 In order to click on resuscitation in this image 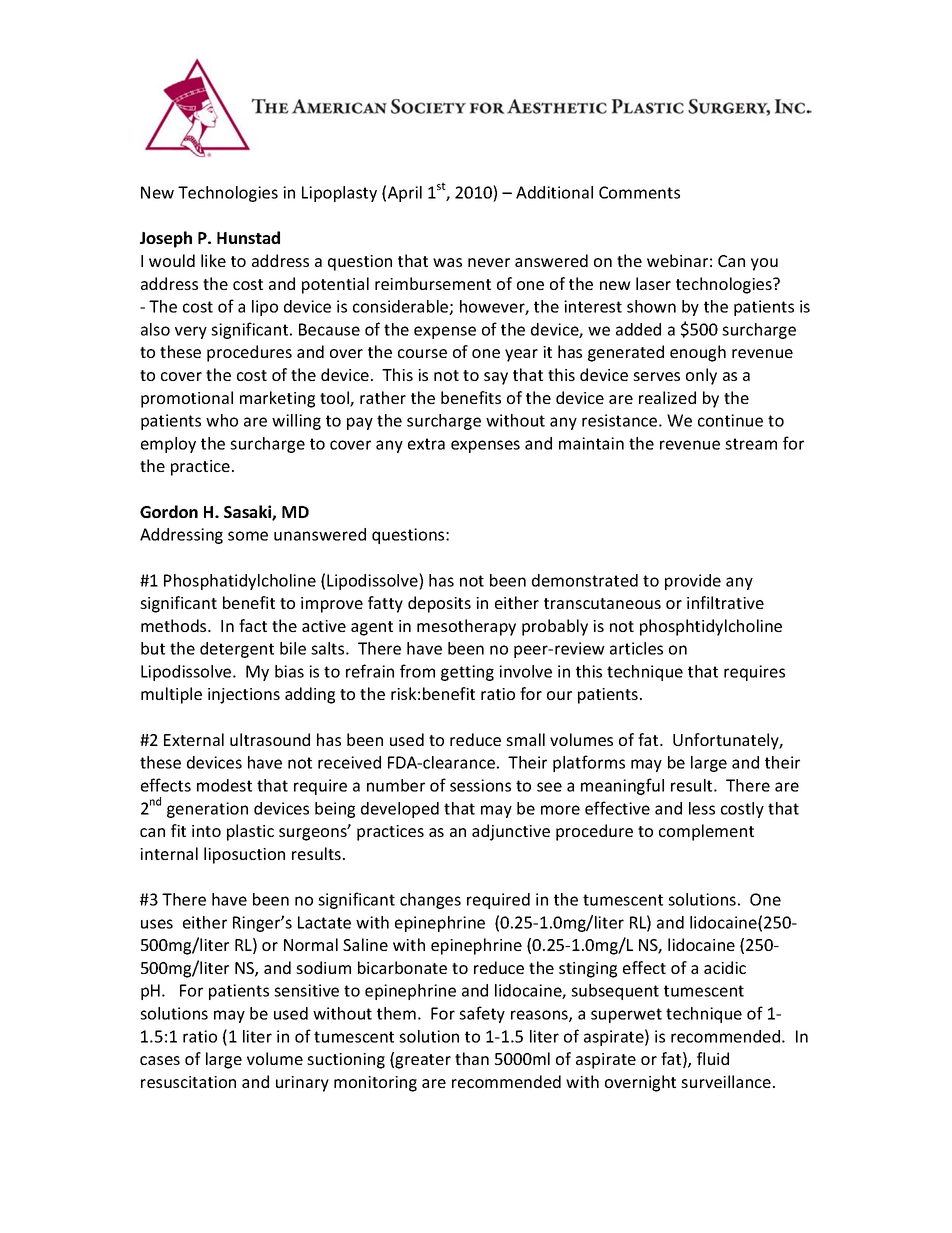, I will do `click(188, 1082)`.
